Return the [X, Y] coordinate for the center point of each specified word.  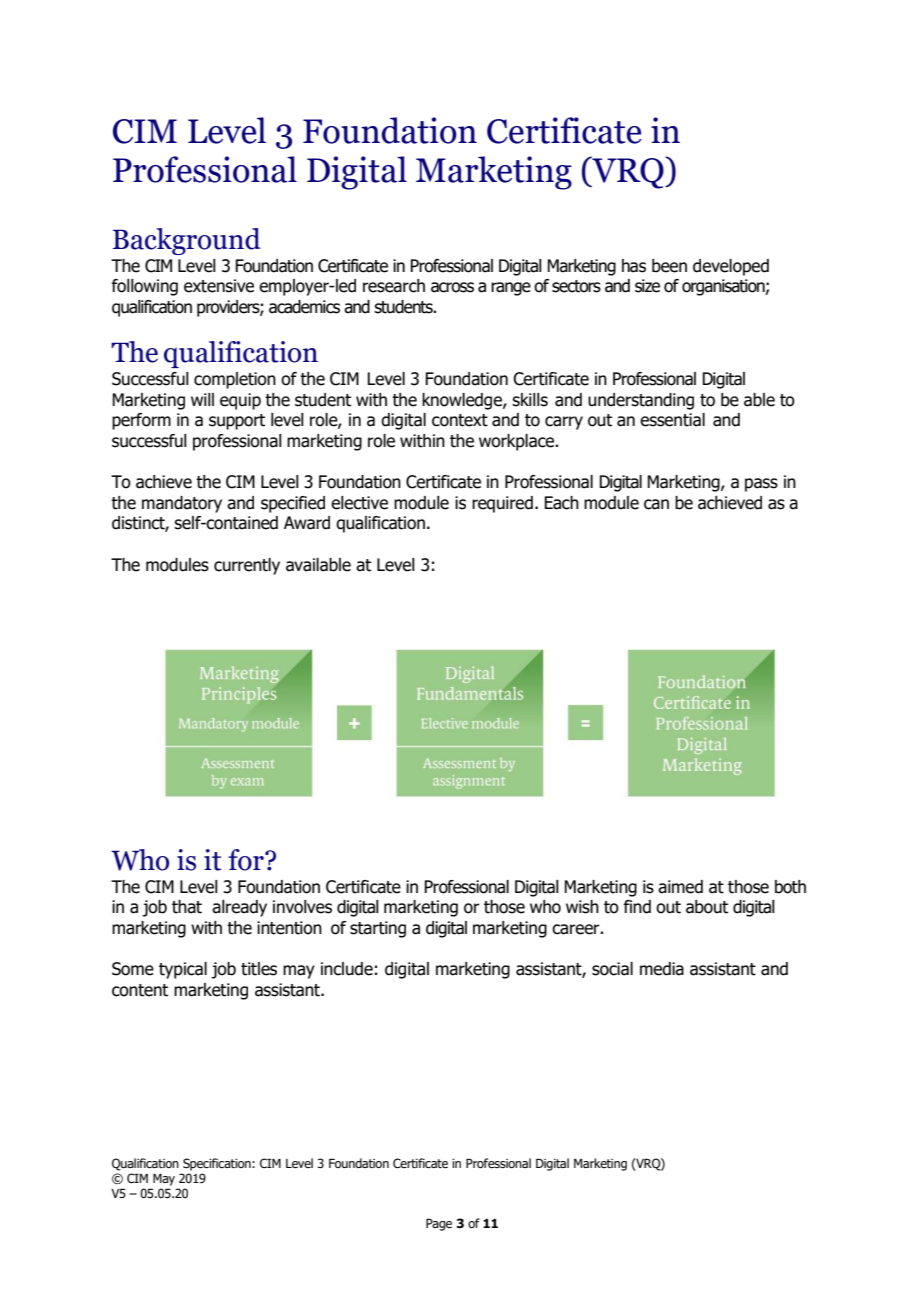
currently [247, 566]
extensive [219, 286]
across [452, 287]
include [347, 969]
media [662, 969]
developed [731, 267]
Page [439, 1224]
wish [582, 907]
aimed [680, 887]
